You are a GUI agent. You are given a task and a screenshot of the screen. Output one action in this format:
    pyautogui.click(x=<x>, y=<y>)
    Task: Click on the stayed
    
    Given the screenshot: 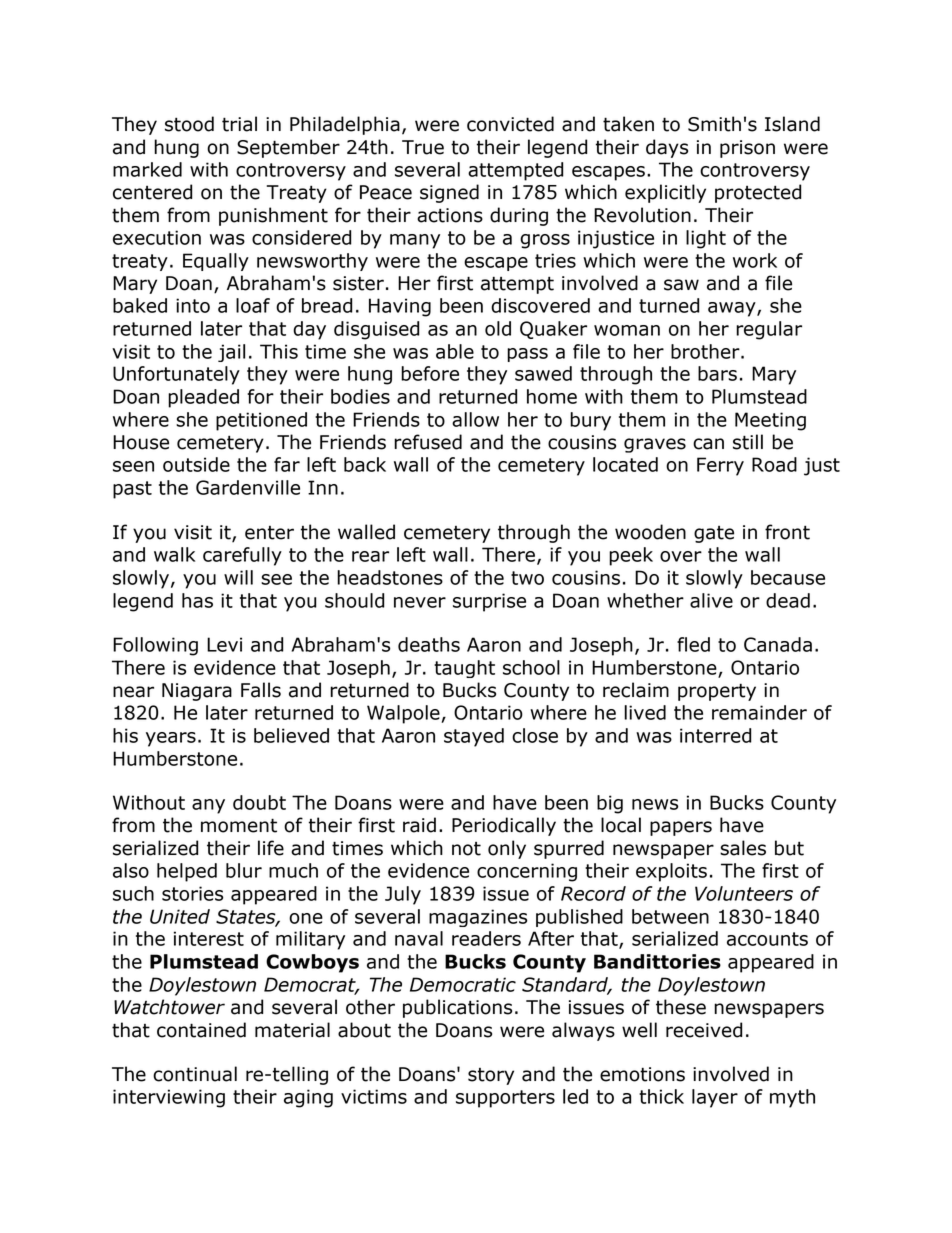 What is the action you would take?
    pyautogui.click(x=474, y=737)
